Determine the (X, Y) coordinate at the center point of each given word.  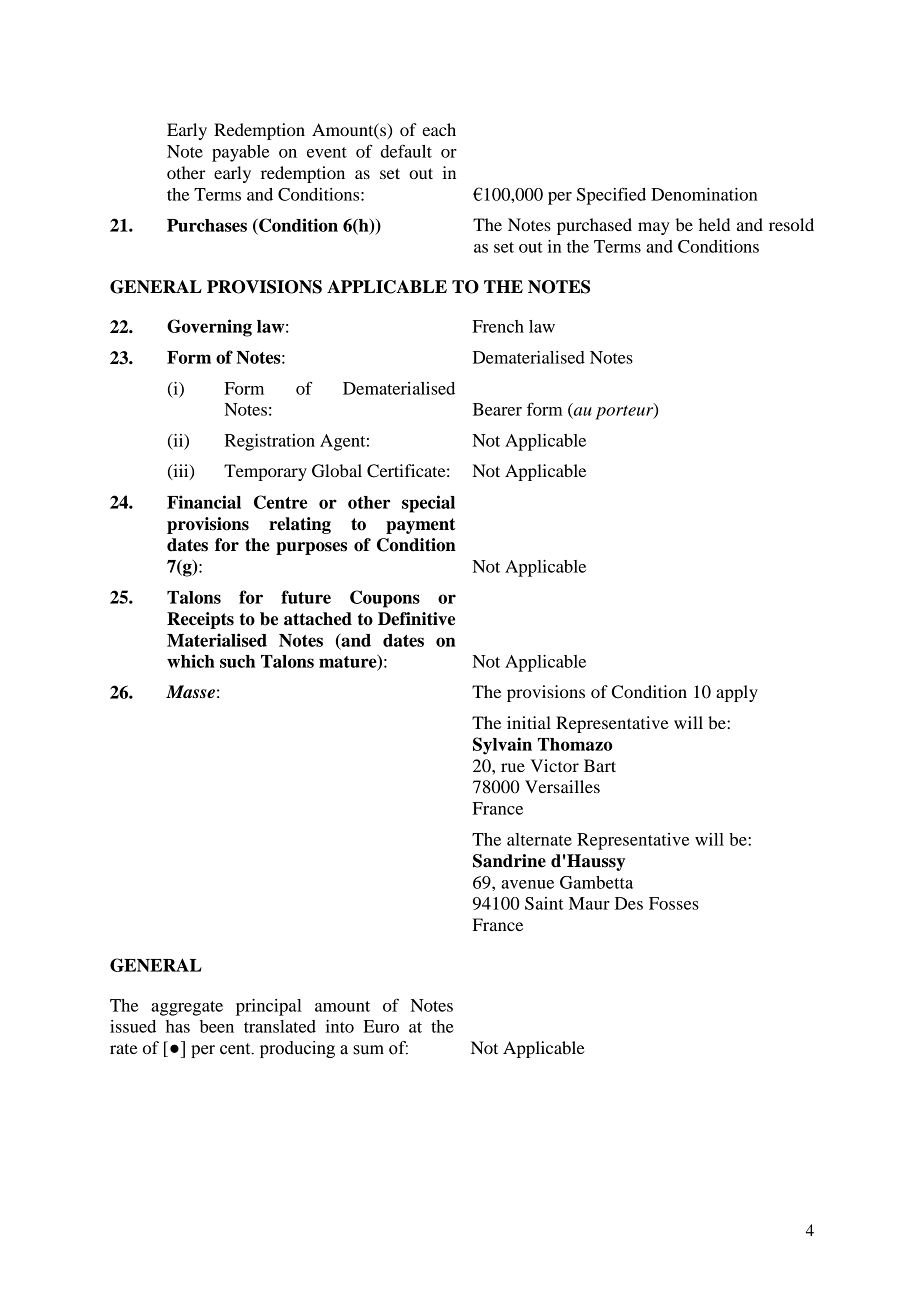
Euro (381, 1026)
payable (240, 153)
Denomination (704, 194)
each (439, 129)
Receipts (200, 620)
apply (737, 693)
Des (629, 903)
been (217, 1026)
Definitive (416, 619)
